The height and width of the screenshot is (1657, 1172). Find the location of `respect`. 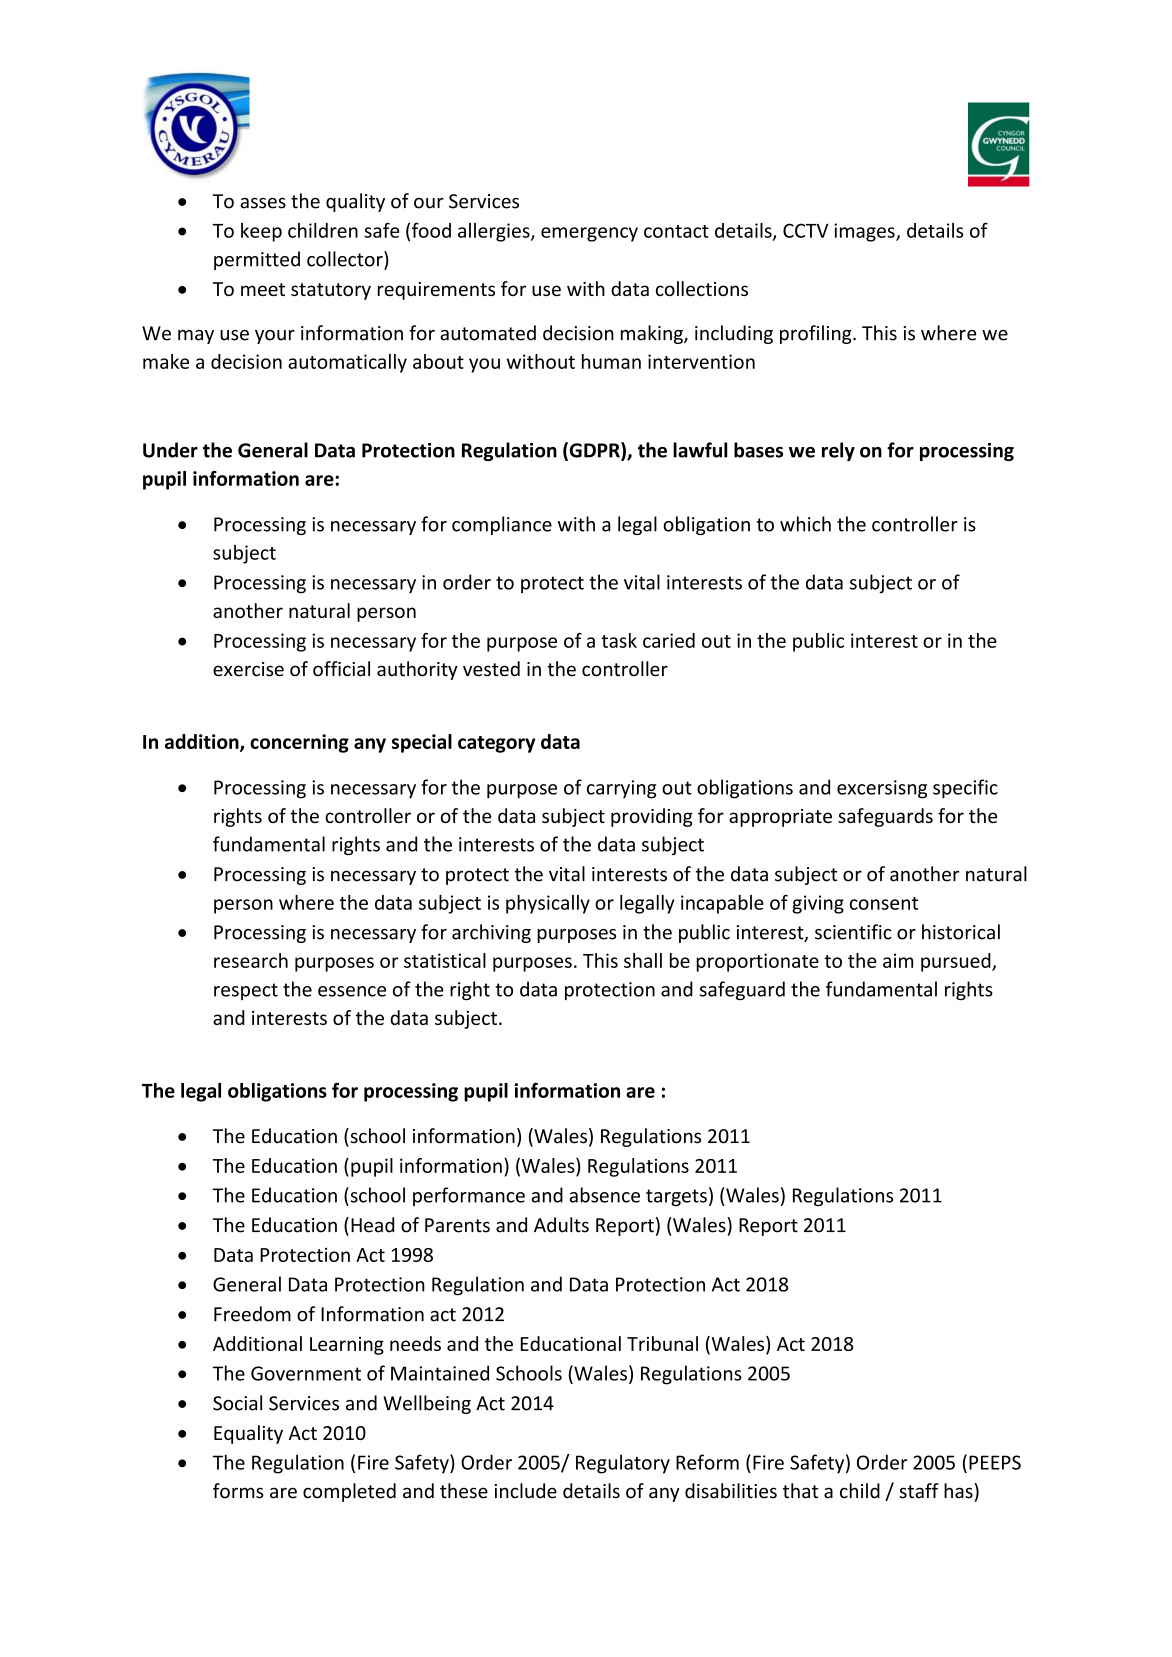

respect is located at coordinates (246, 991).
